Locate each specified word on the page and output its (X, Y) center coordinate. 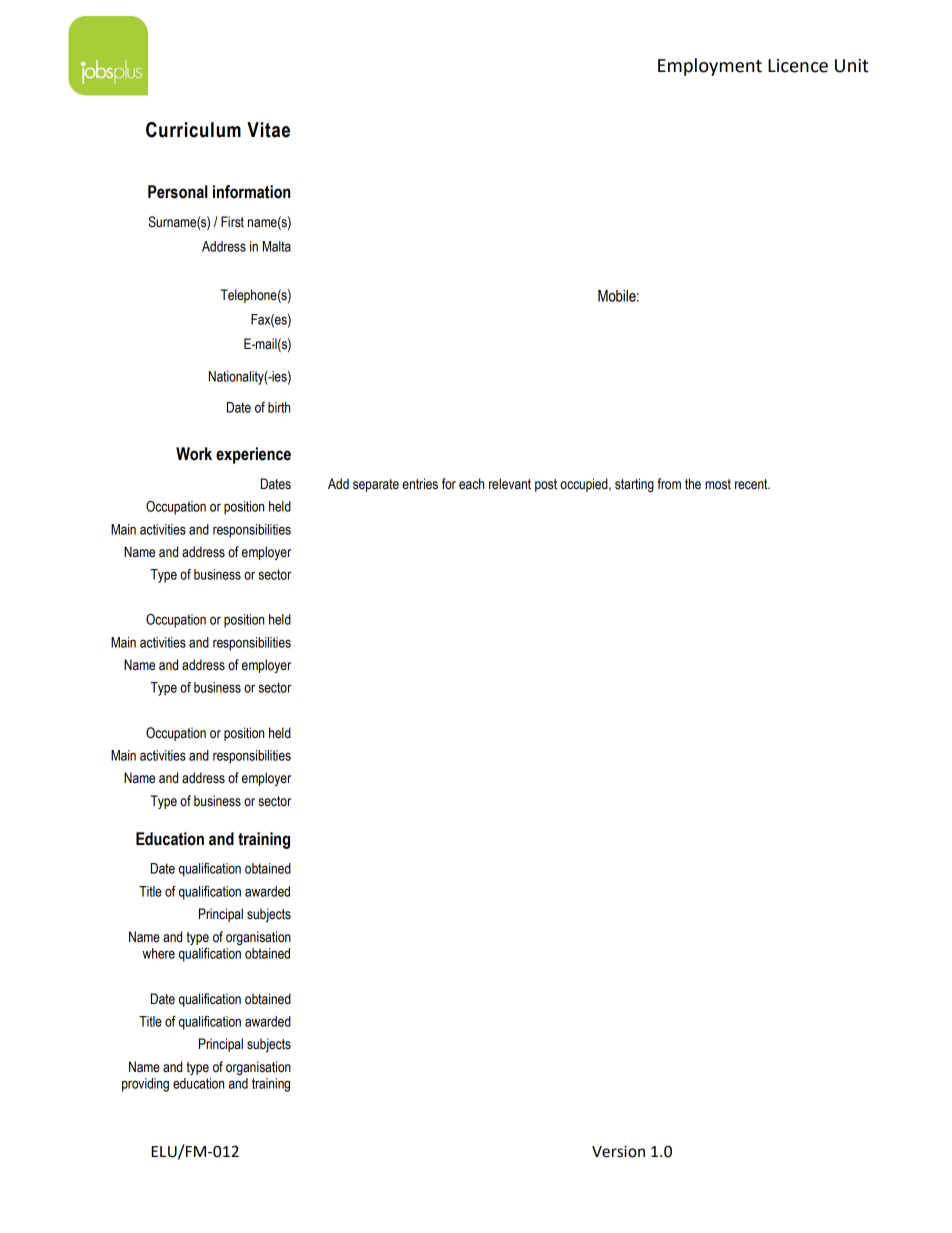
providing (145, 1085)
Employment (710, 67)
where (158, 953)
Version (618, 1151)
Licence (798, 66)
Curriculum (193, 130)
